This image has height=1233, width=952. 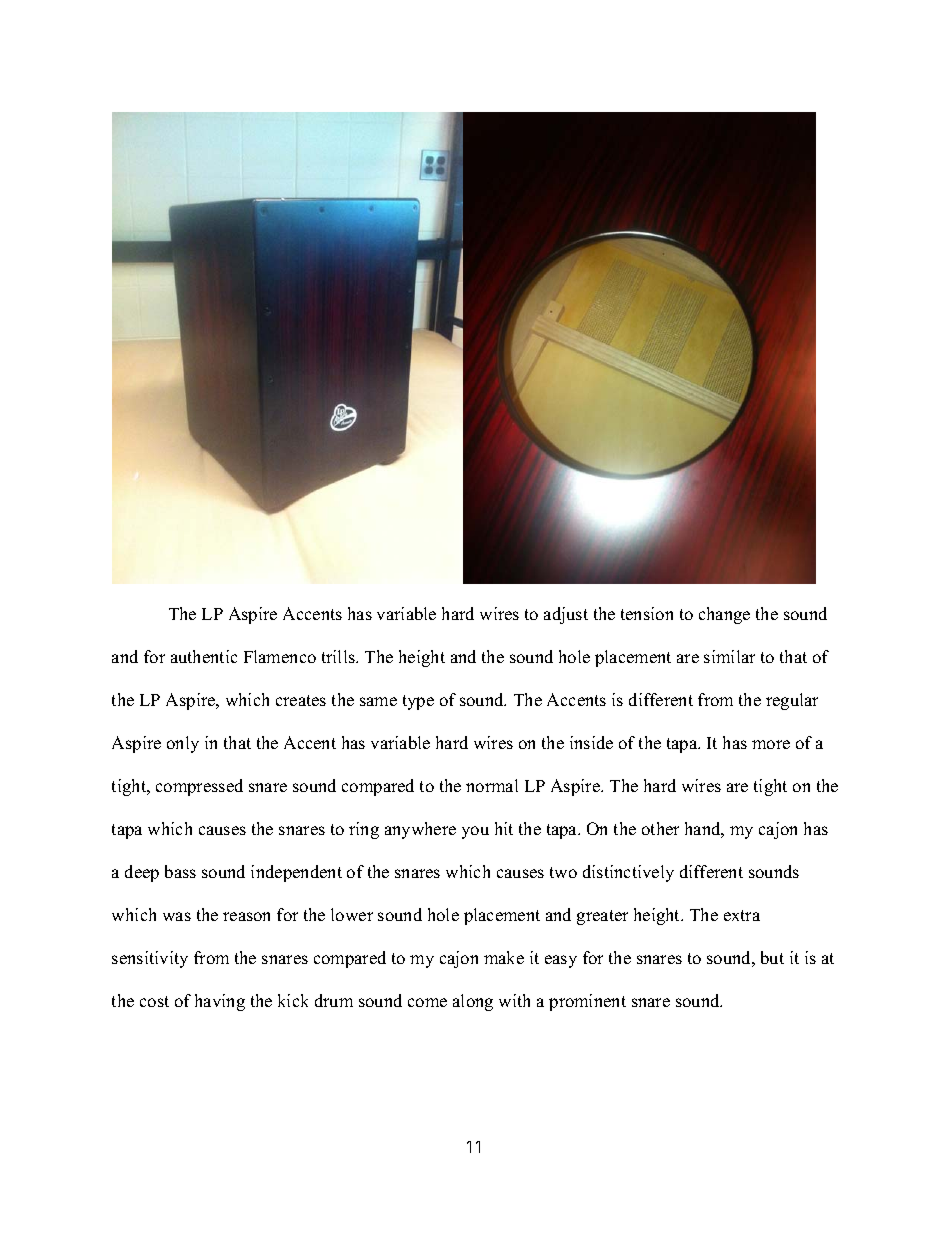 What do you see at coordinates (772, 957) in the image?
I see `but` at bounding box center [772, 957].
